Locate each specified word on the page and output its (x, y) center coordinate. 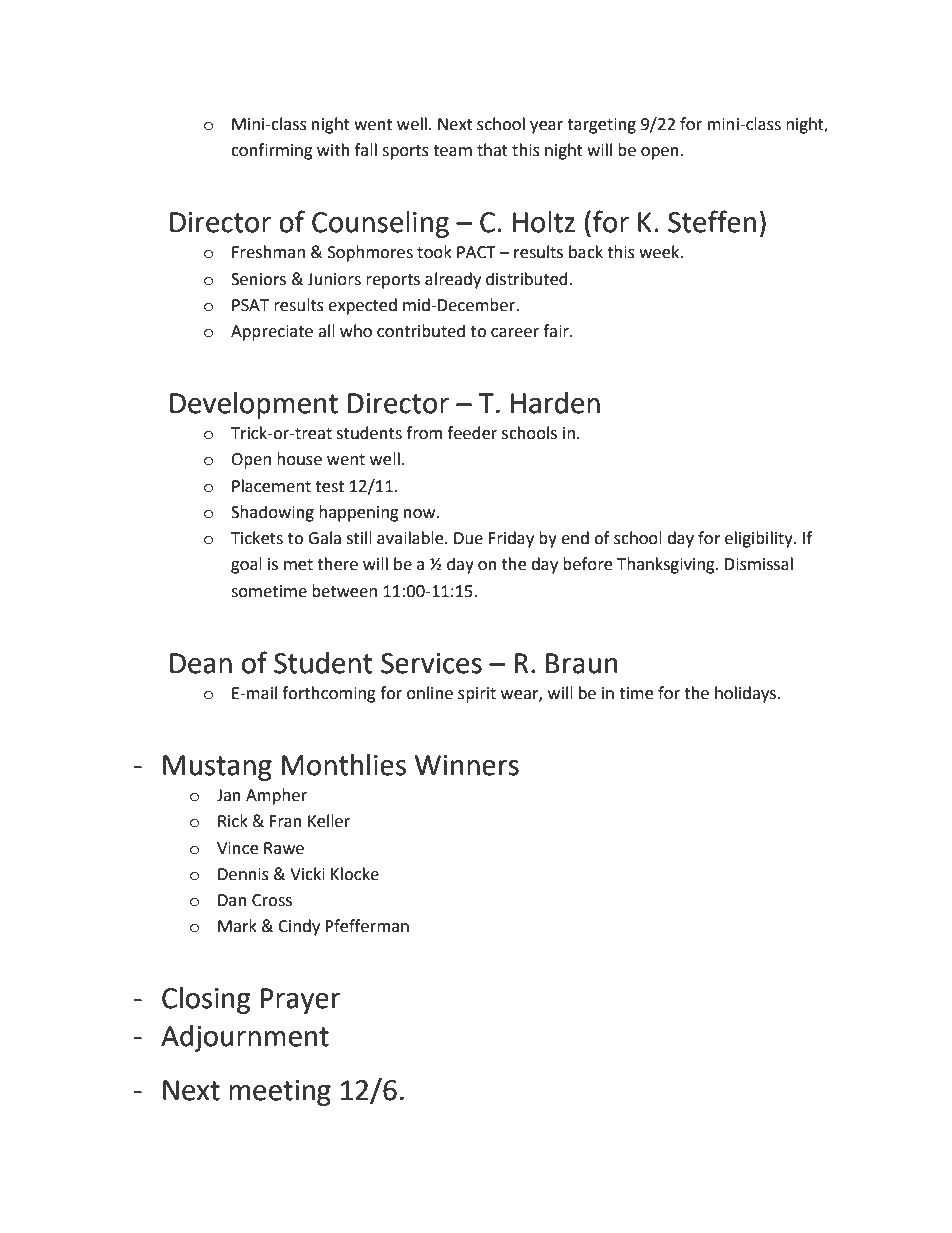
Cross (272, 900)
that (492, 150)
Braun (582, 663)
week (660, 252)
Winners (467, 765)
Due (468, 538)
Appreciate (272, 333)
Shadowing (272, 513)
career (515, 333)
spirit (477, 695)
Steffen (712, 221)
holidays (747, 694)
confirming (272, 151)
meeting (280, 1093)
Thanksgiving (667, 565)
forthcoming (329, 694)
